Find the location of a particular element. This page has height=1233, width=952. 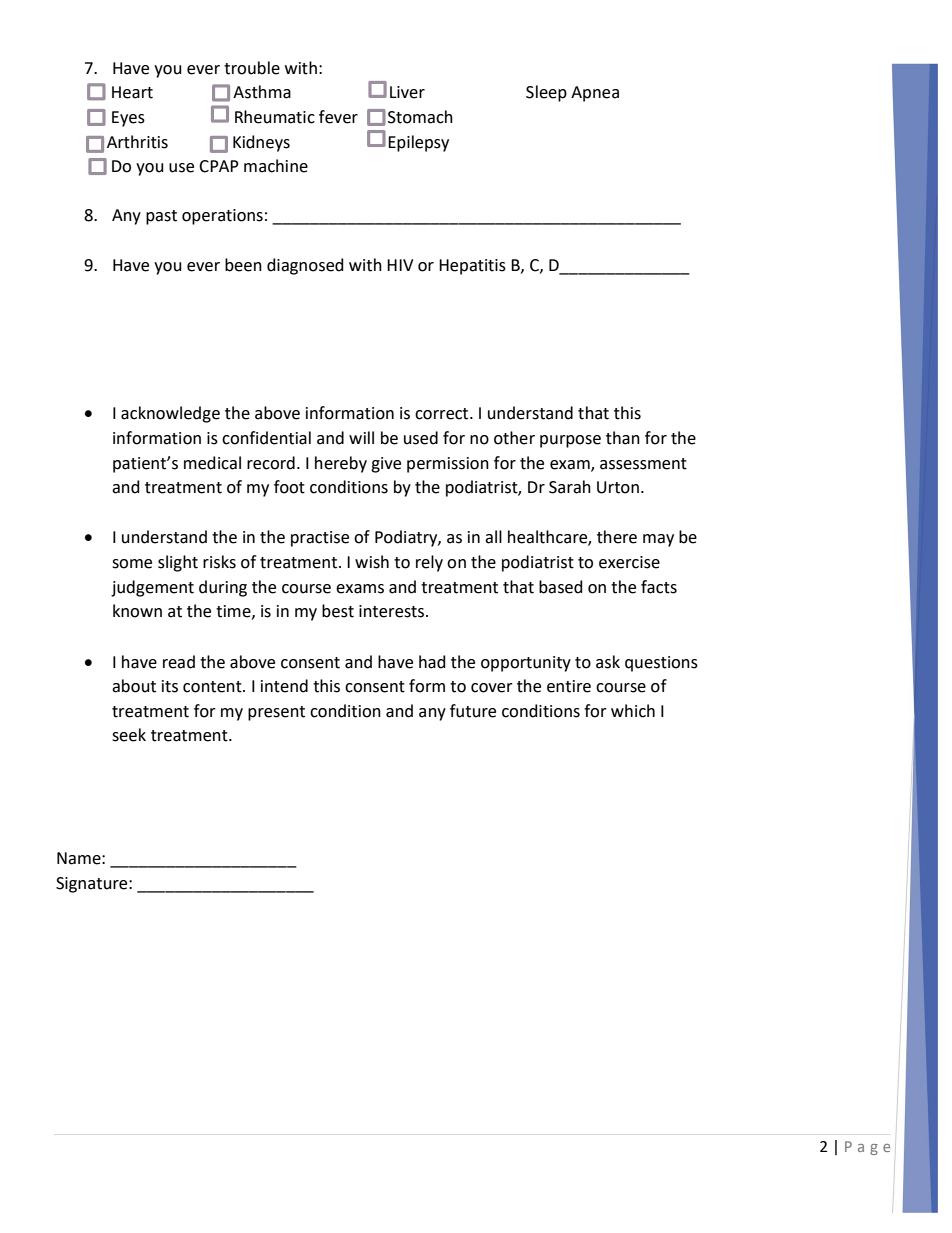

Liver is located at coordinates (407, 92).
